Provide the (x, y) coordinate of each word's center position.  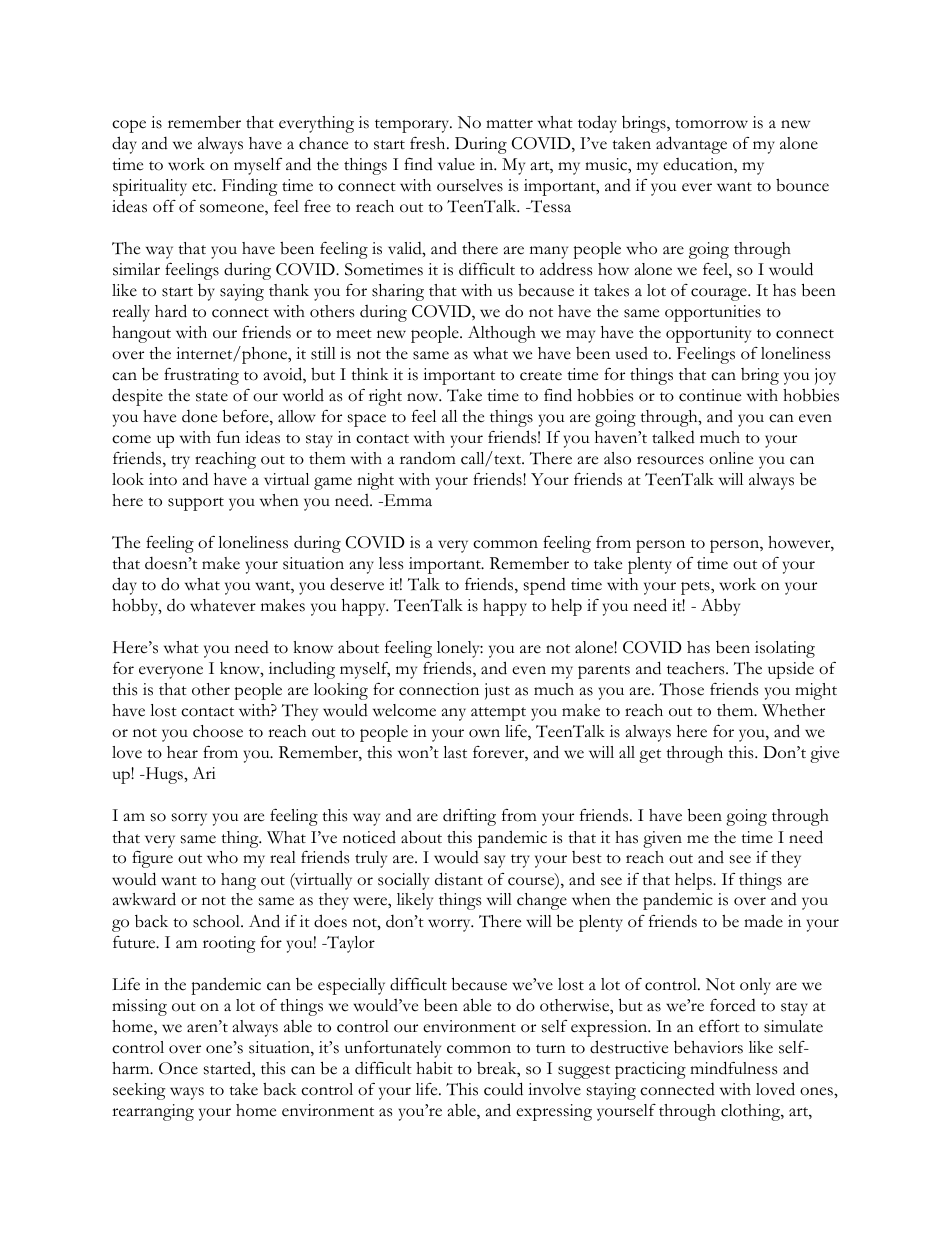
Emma (407, 500)
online (731, 458)
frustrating (201, 376)
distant (459, 879)
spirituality (150, 187)
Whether (793, 710)
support (196, 504)
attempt (498, 714)
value (456, 164)
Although (502, 334)
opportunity (708, 334)
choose (218, 731)
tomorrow (711, 124)
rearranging (153, 1112)
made (763, 921)
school (217, 921)
